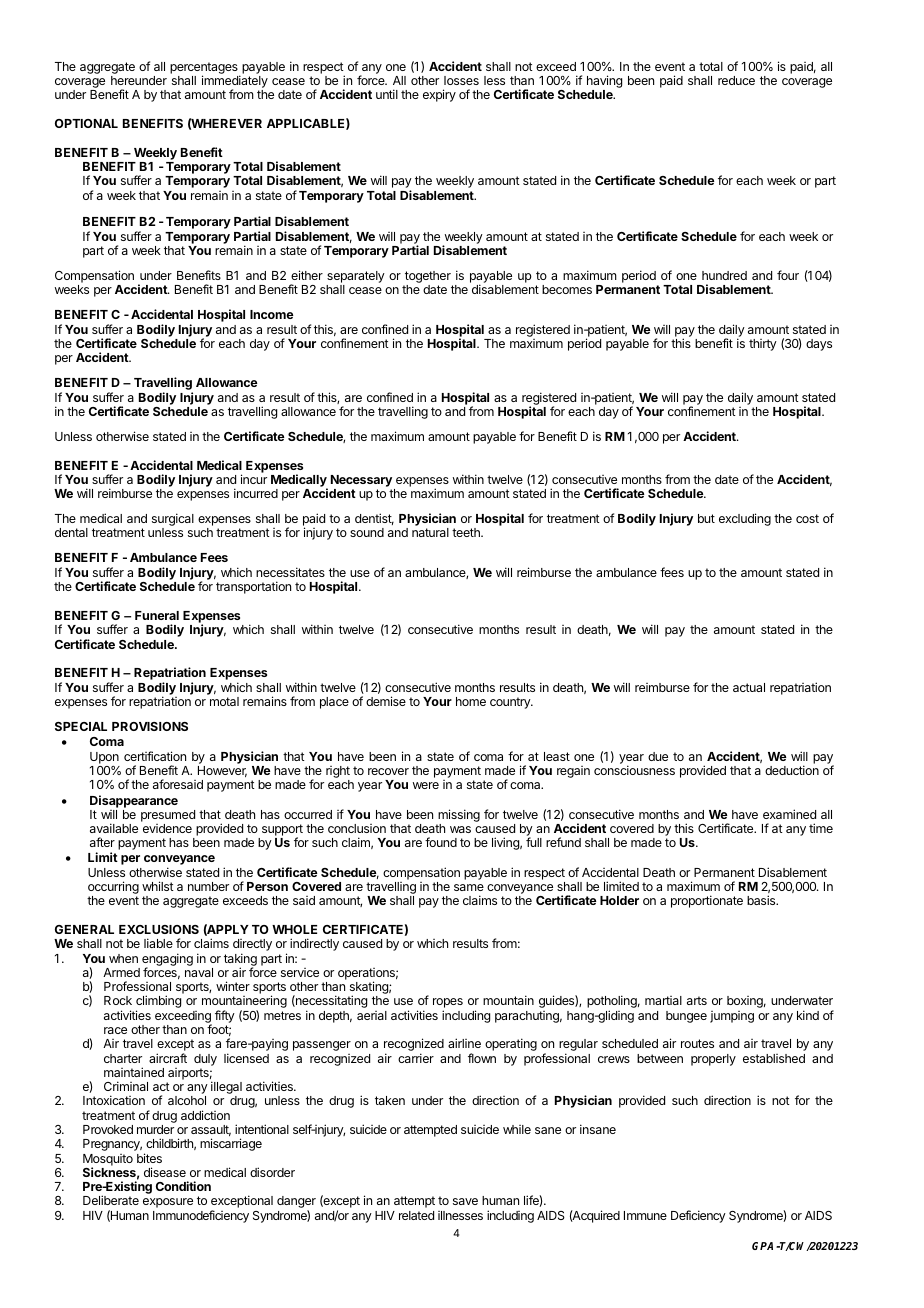 The width and height of the screenshot is (924, 1308). Describe the element at coordinates (645, 1215) in the screenshot. I see `Immune` at that location.
